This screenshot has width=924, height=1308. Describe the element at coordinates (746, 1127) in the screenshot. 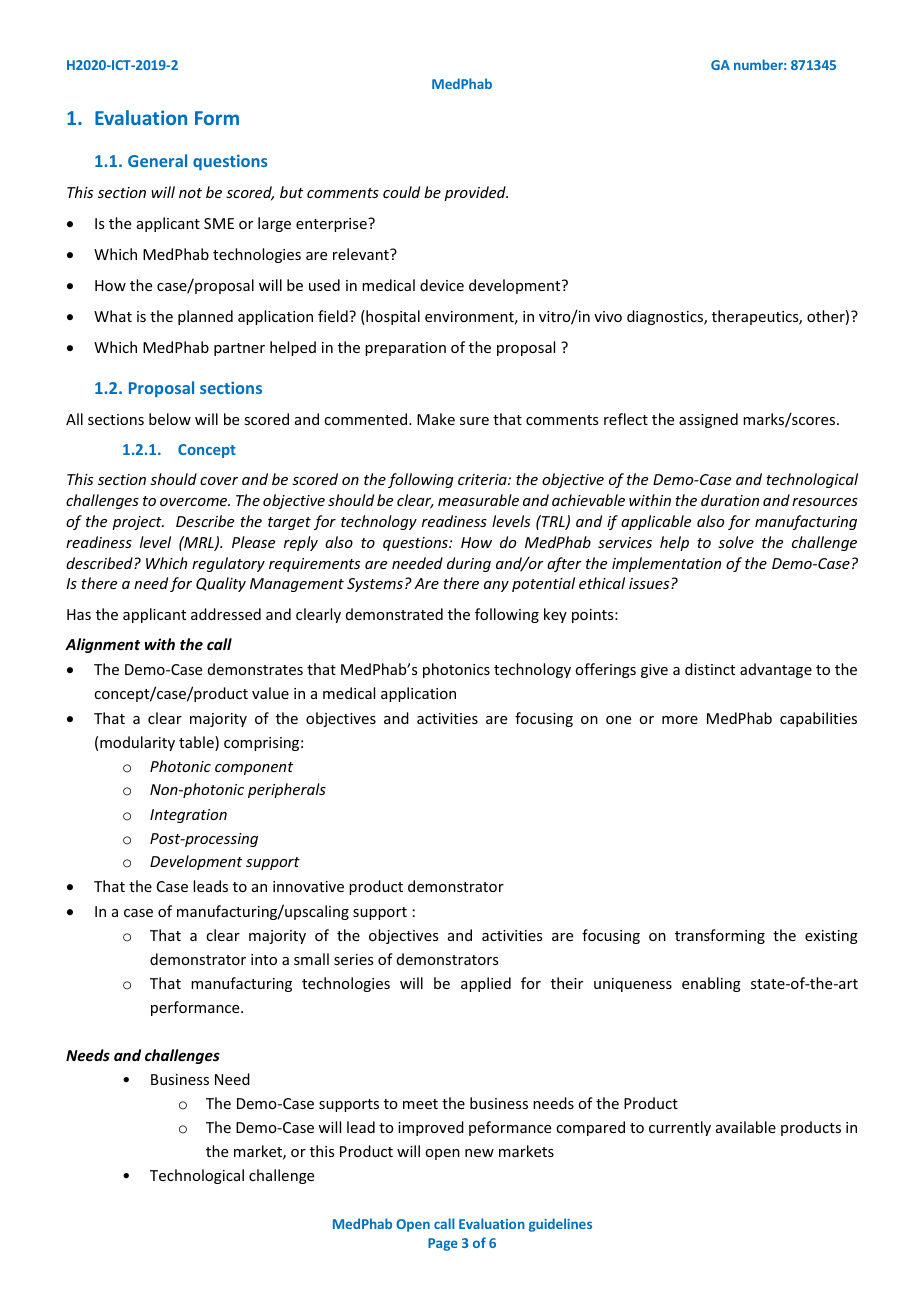

I see `available` at that location.
